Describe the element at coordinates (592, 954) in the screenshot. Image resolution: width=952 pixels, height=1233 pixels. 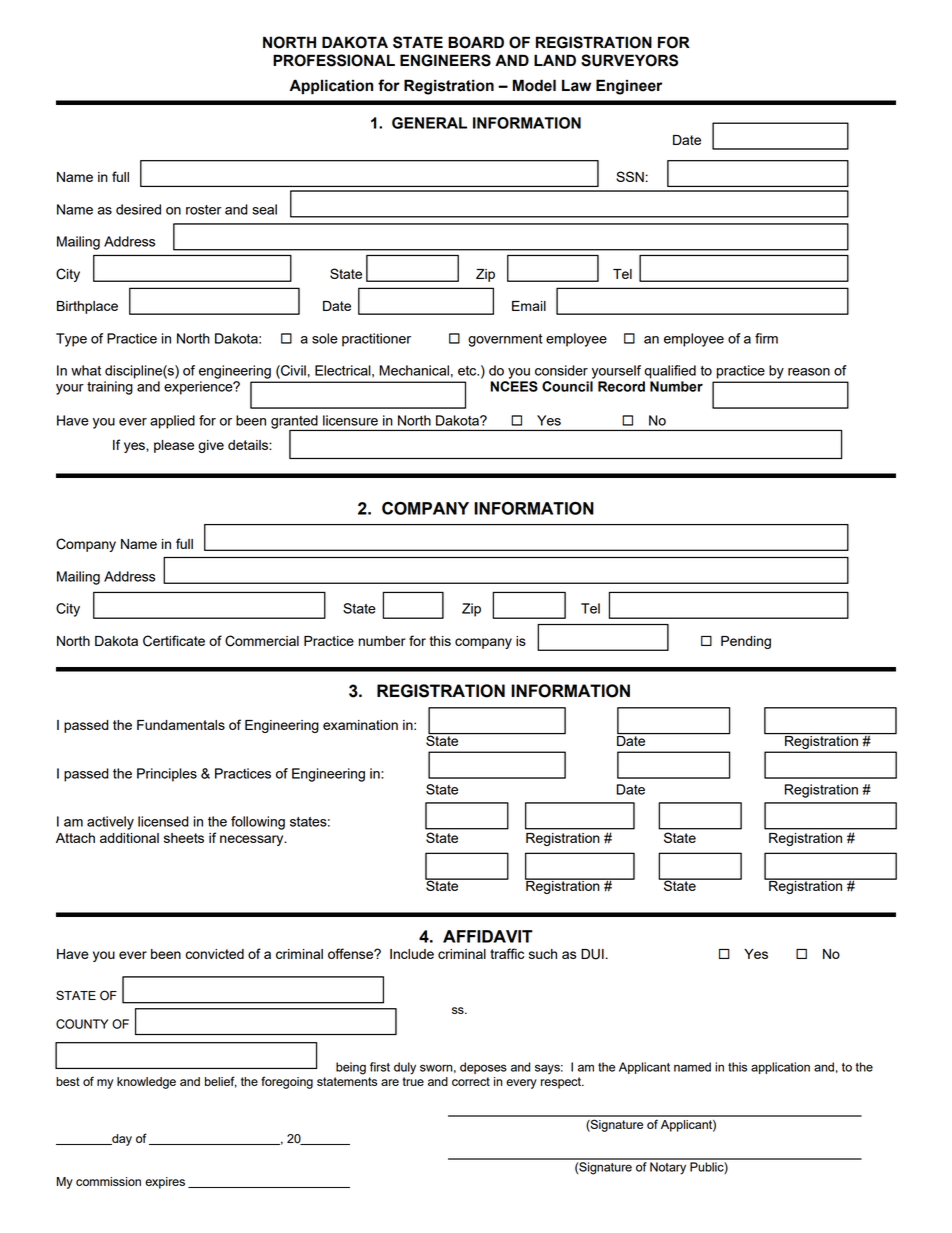
I see `DUI` at that location.
